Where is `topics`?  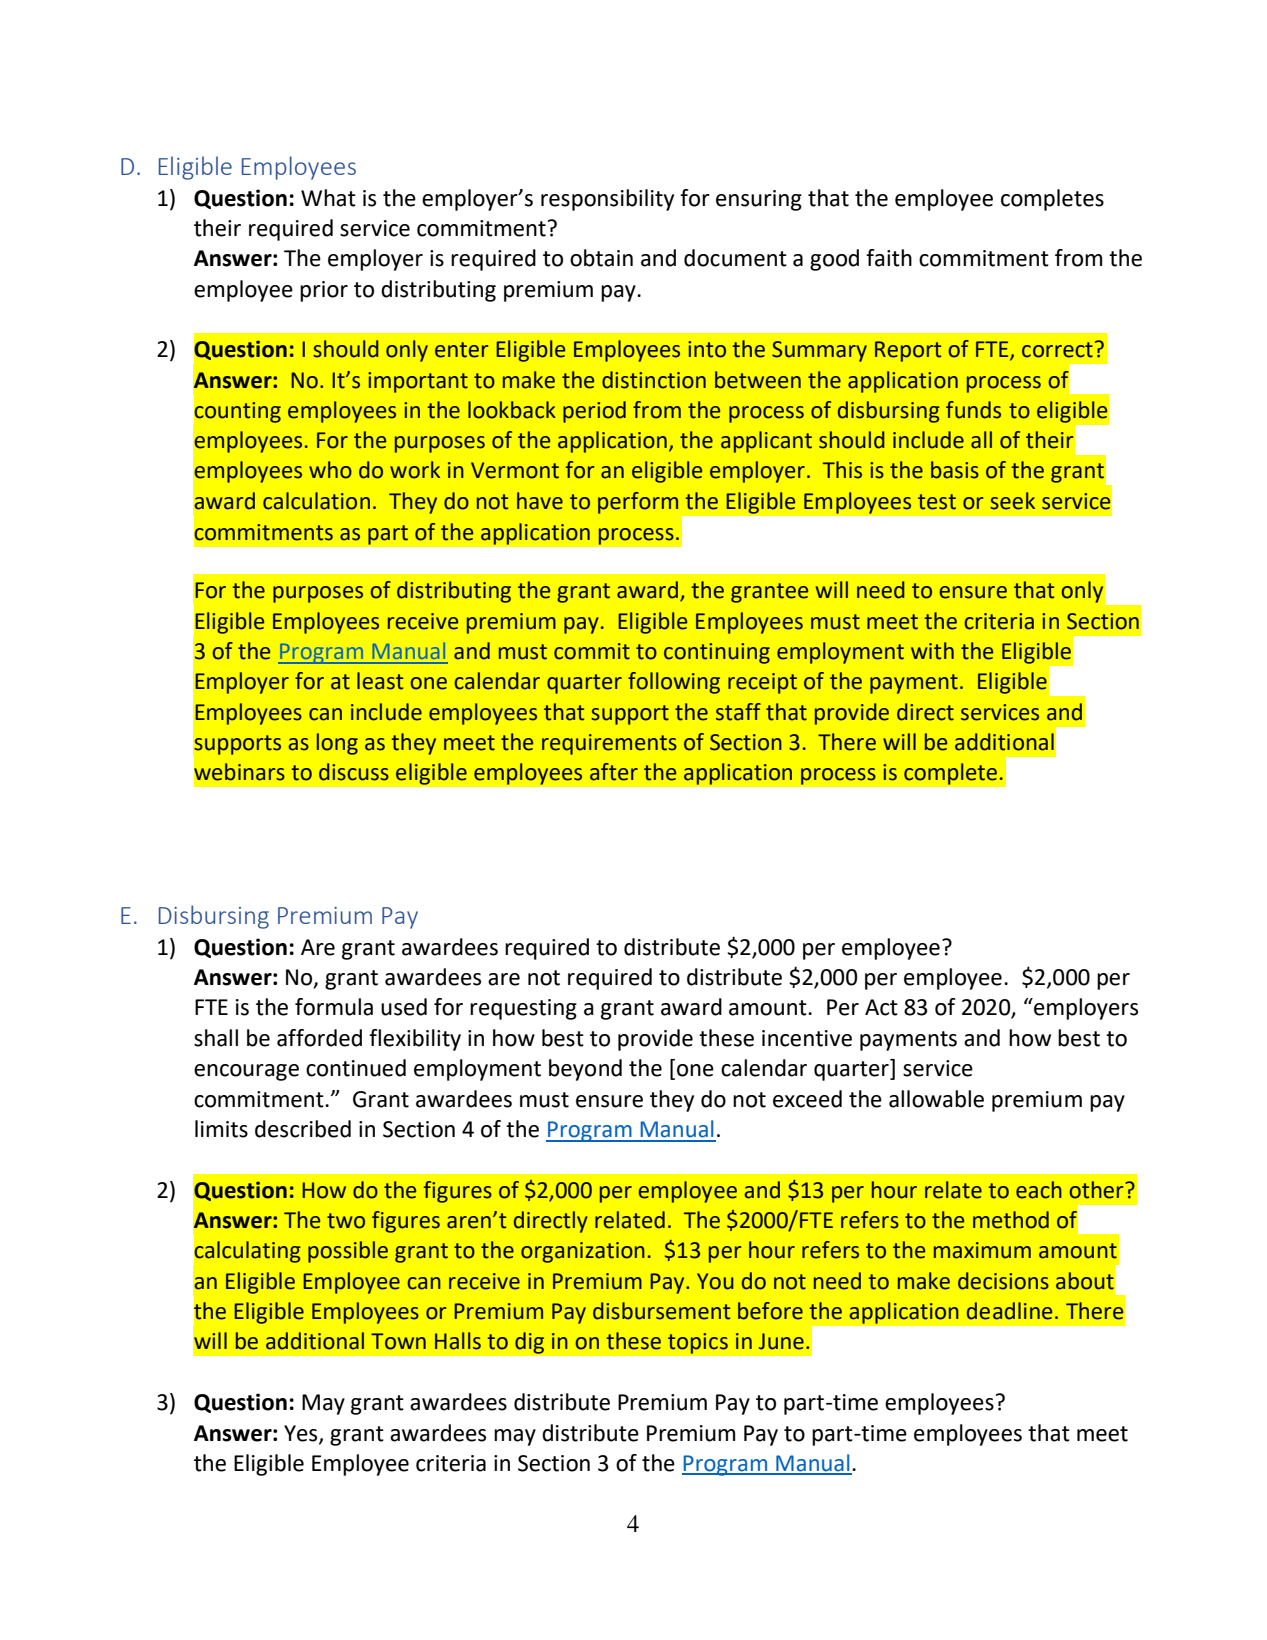 topics is located at coordinates (697, 1343).
